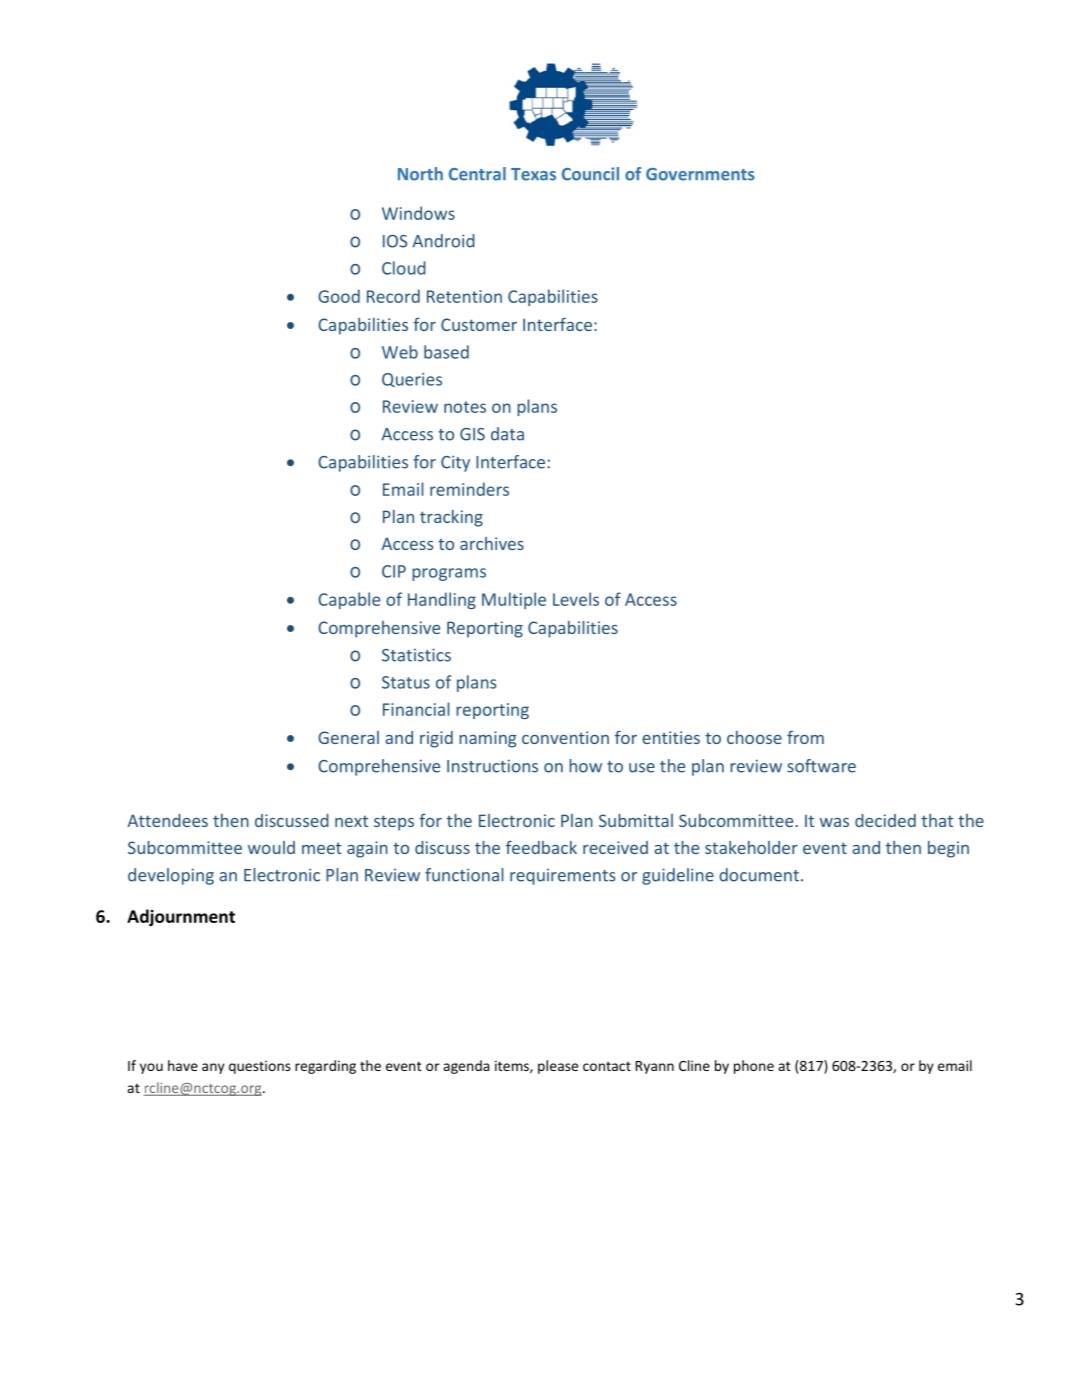  Describe the element at coordinates (805, 737) in the screenshot. I see `from` at that location.
